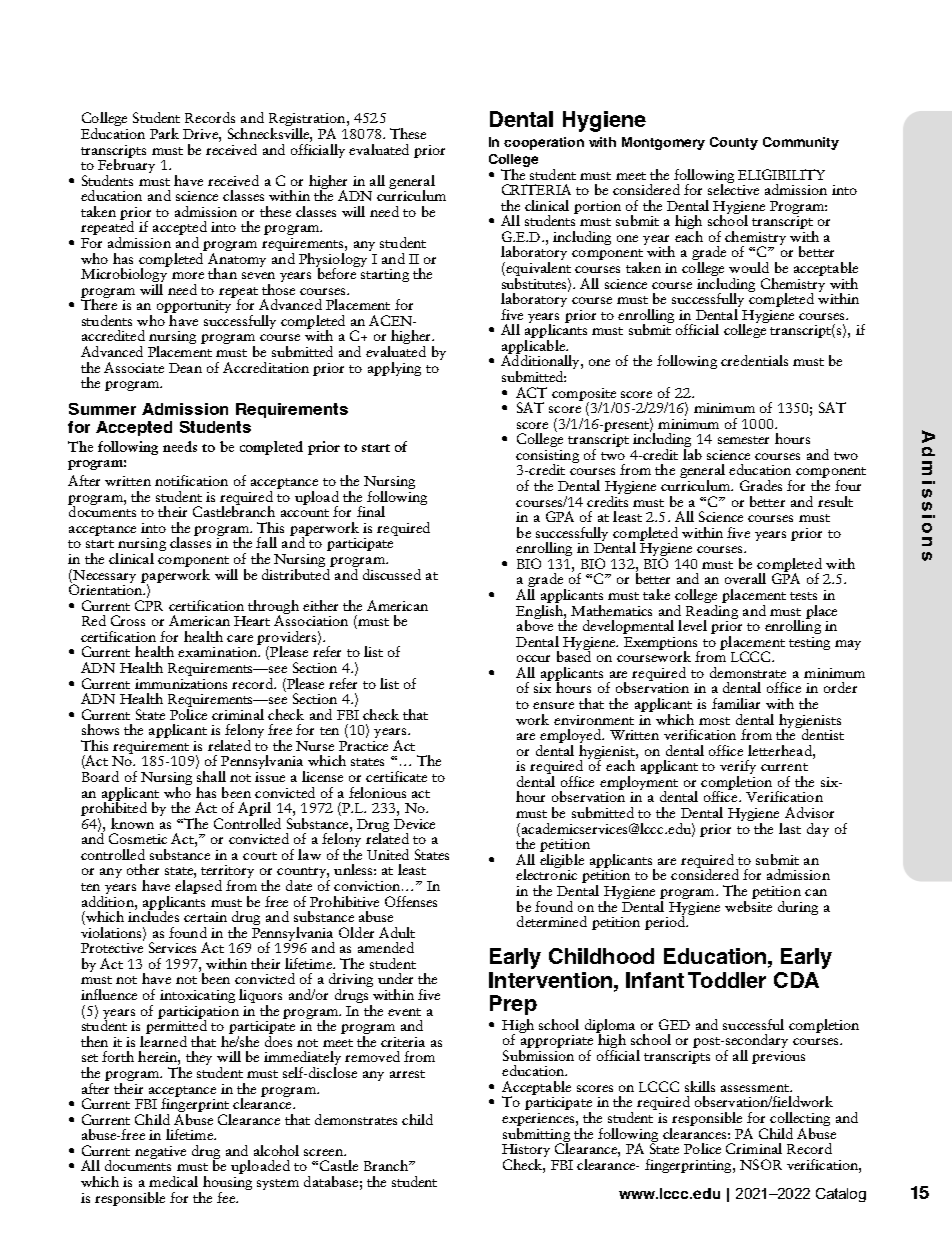 The height and width of the image is (1233, 952). Describe the element at coordinates (173, 1181) in the image. I see `medical` at that location.
